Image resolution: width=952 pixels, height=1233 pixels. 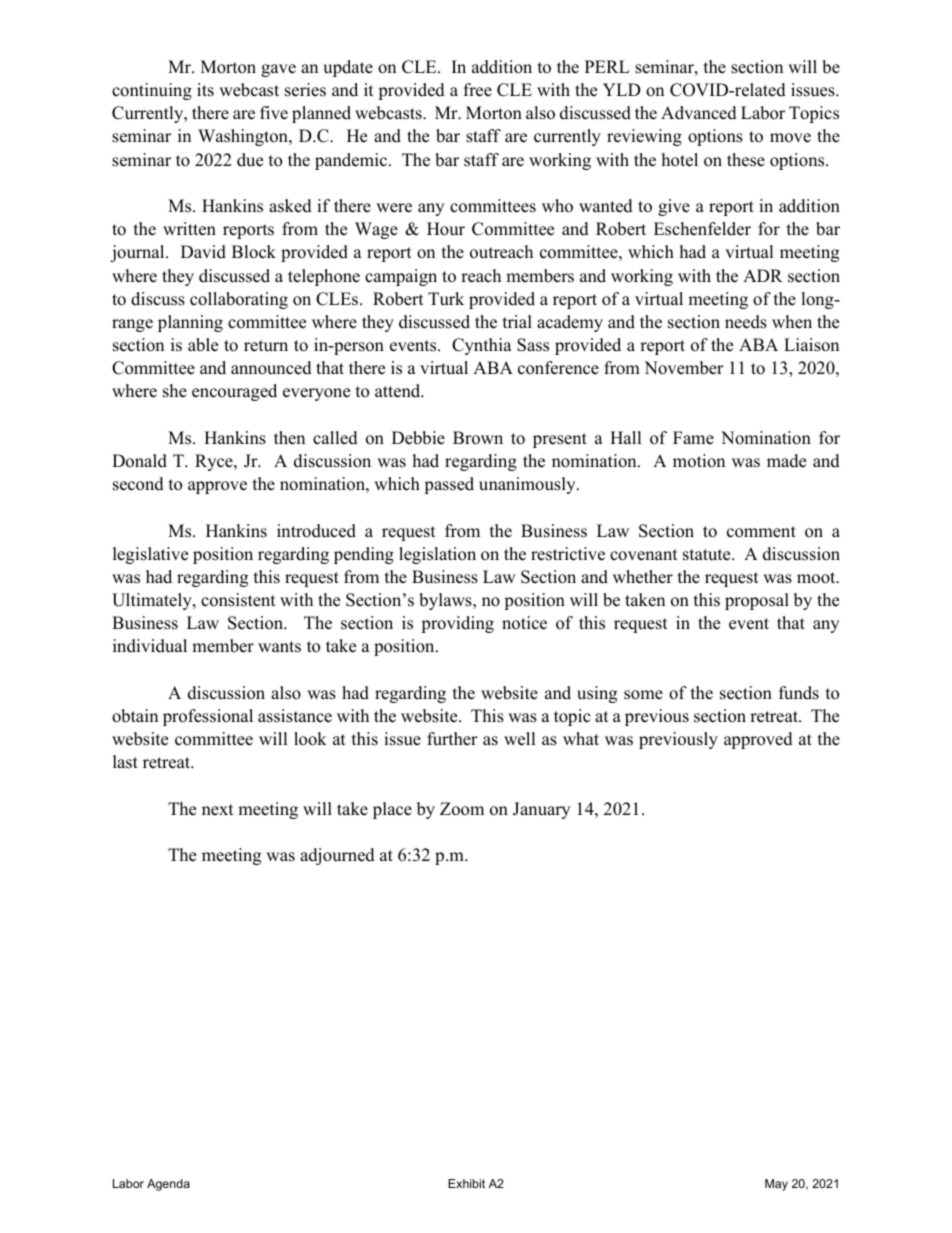 What do you see at coordinates (757, 601) in the document?
I see `proposal` at bounding box center [757, 601].
